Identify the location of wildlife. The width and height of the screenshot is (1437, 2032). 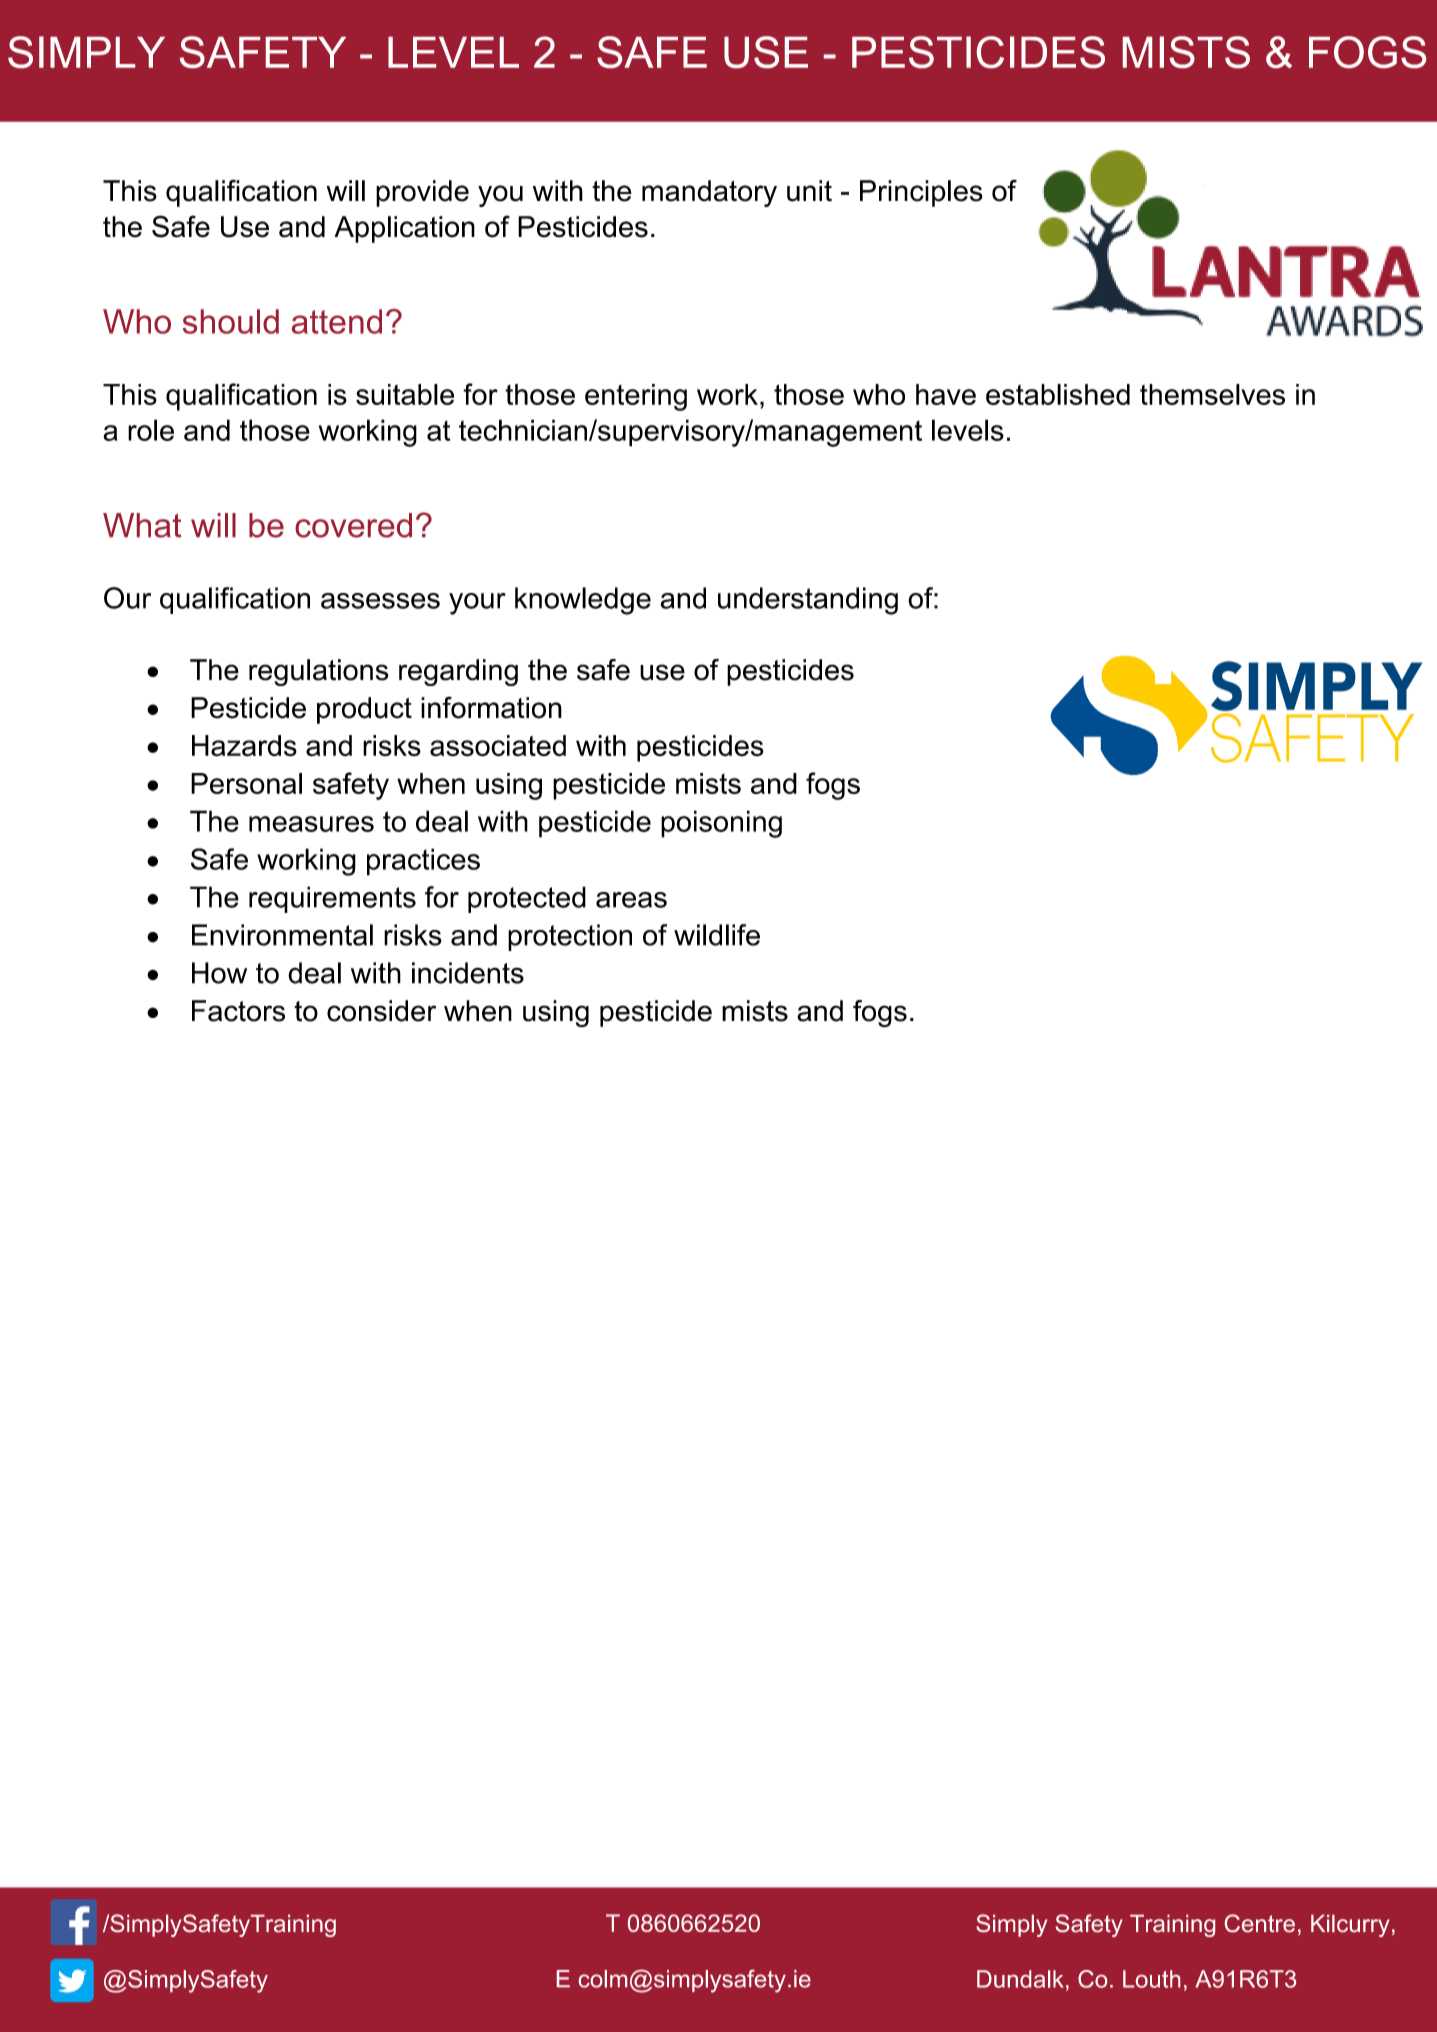
(717, 935).
